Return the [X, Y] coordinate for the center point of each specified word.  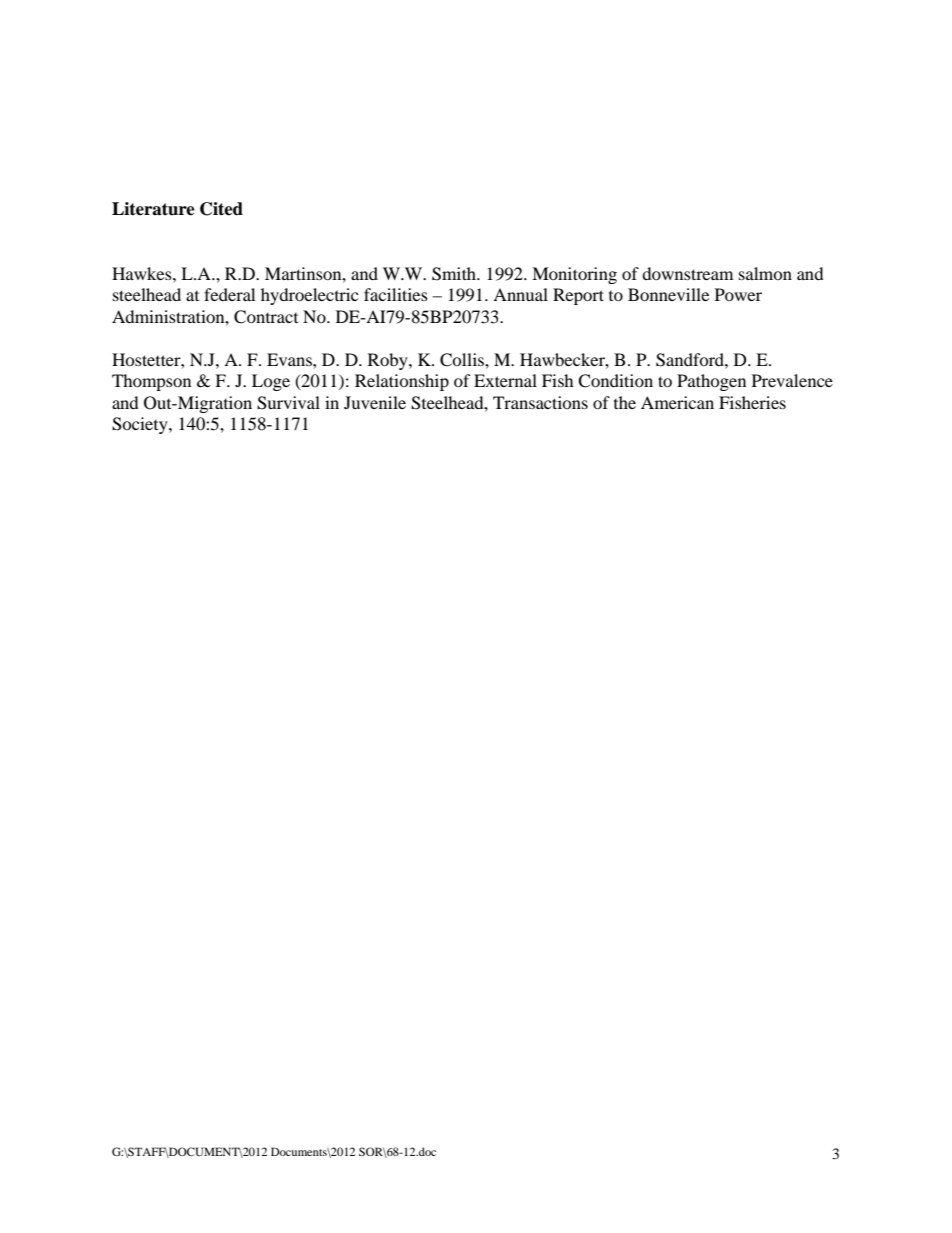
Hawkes [143, 273]
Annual [520, 294]
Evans [290, 359]
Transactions [540, 402]
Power [738, 294]
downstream [687, 273]
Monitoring [574, 275]
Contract [266, 317]
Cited [221, 209]
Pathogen [711, 382]
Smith [455, 274]
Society [141, 425]
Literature [153, 209]
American [677, 402]
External [505, 380]
